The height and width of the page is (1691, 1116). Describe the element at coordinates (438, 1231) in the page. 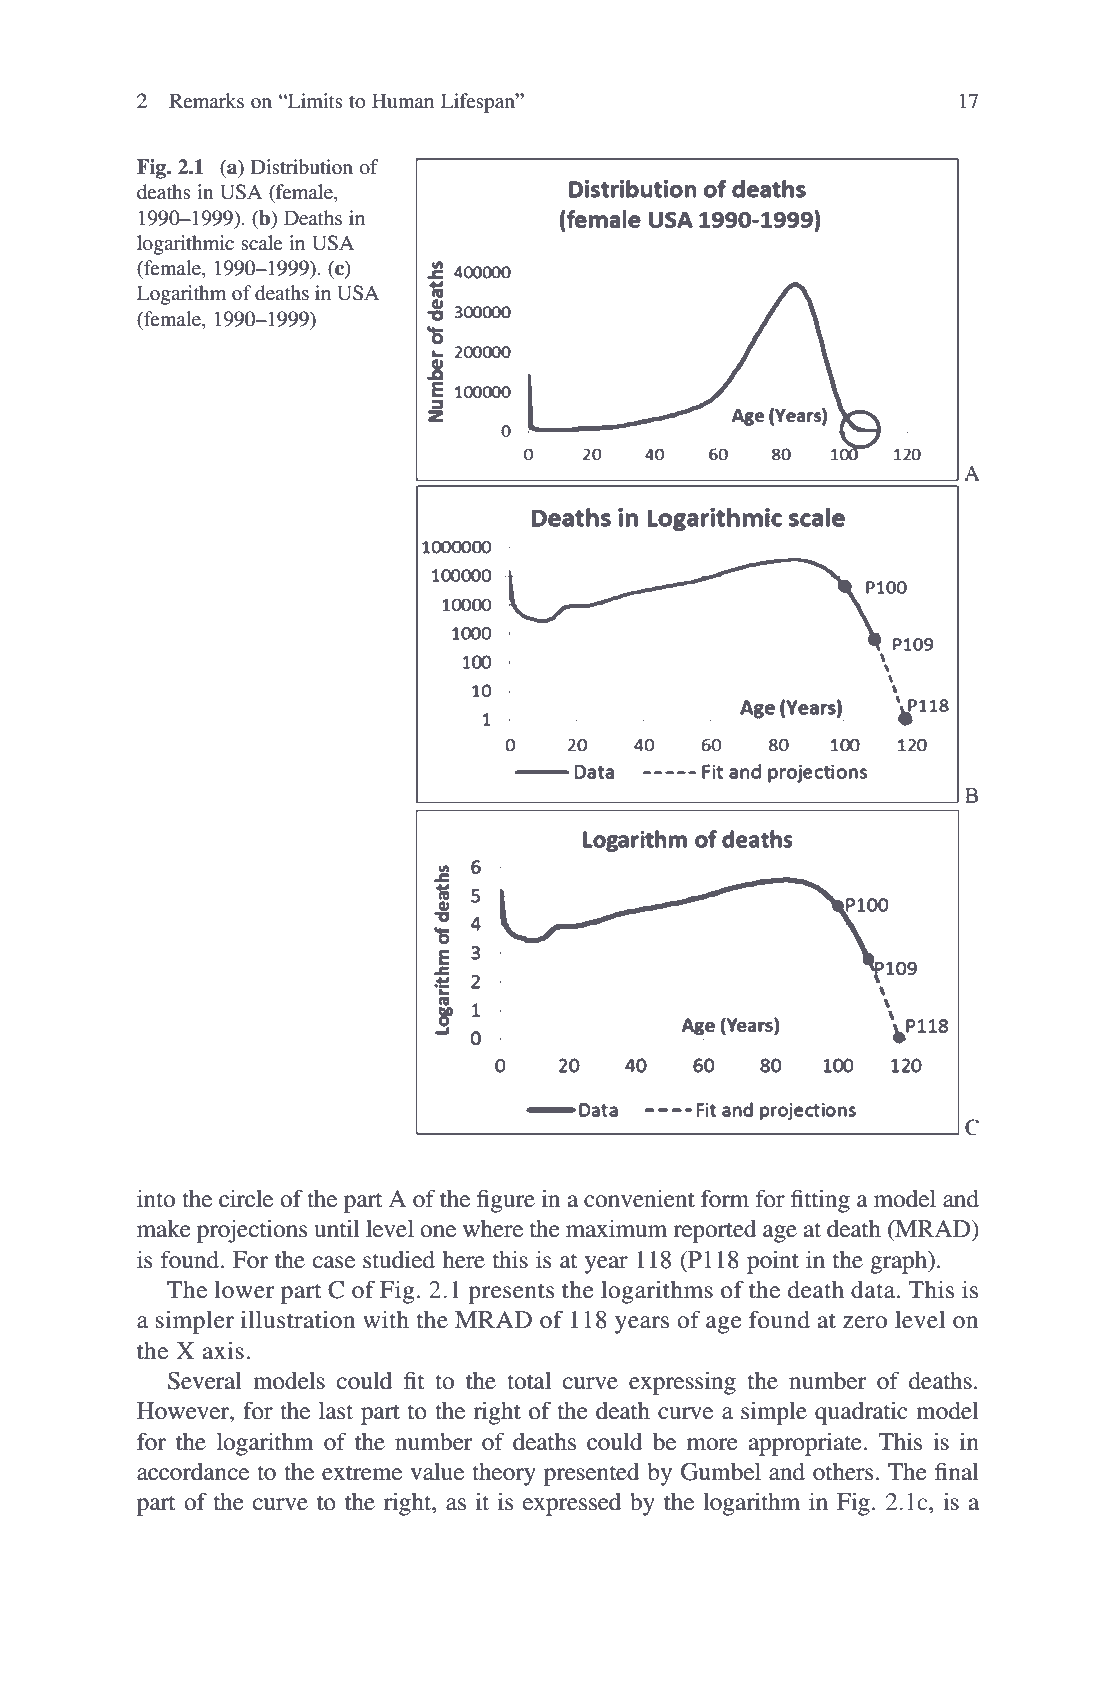

I see `one` at that location.
